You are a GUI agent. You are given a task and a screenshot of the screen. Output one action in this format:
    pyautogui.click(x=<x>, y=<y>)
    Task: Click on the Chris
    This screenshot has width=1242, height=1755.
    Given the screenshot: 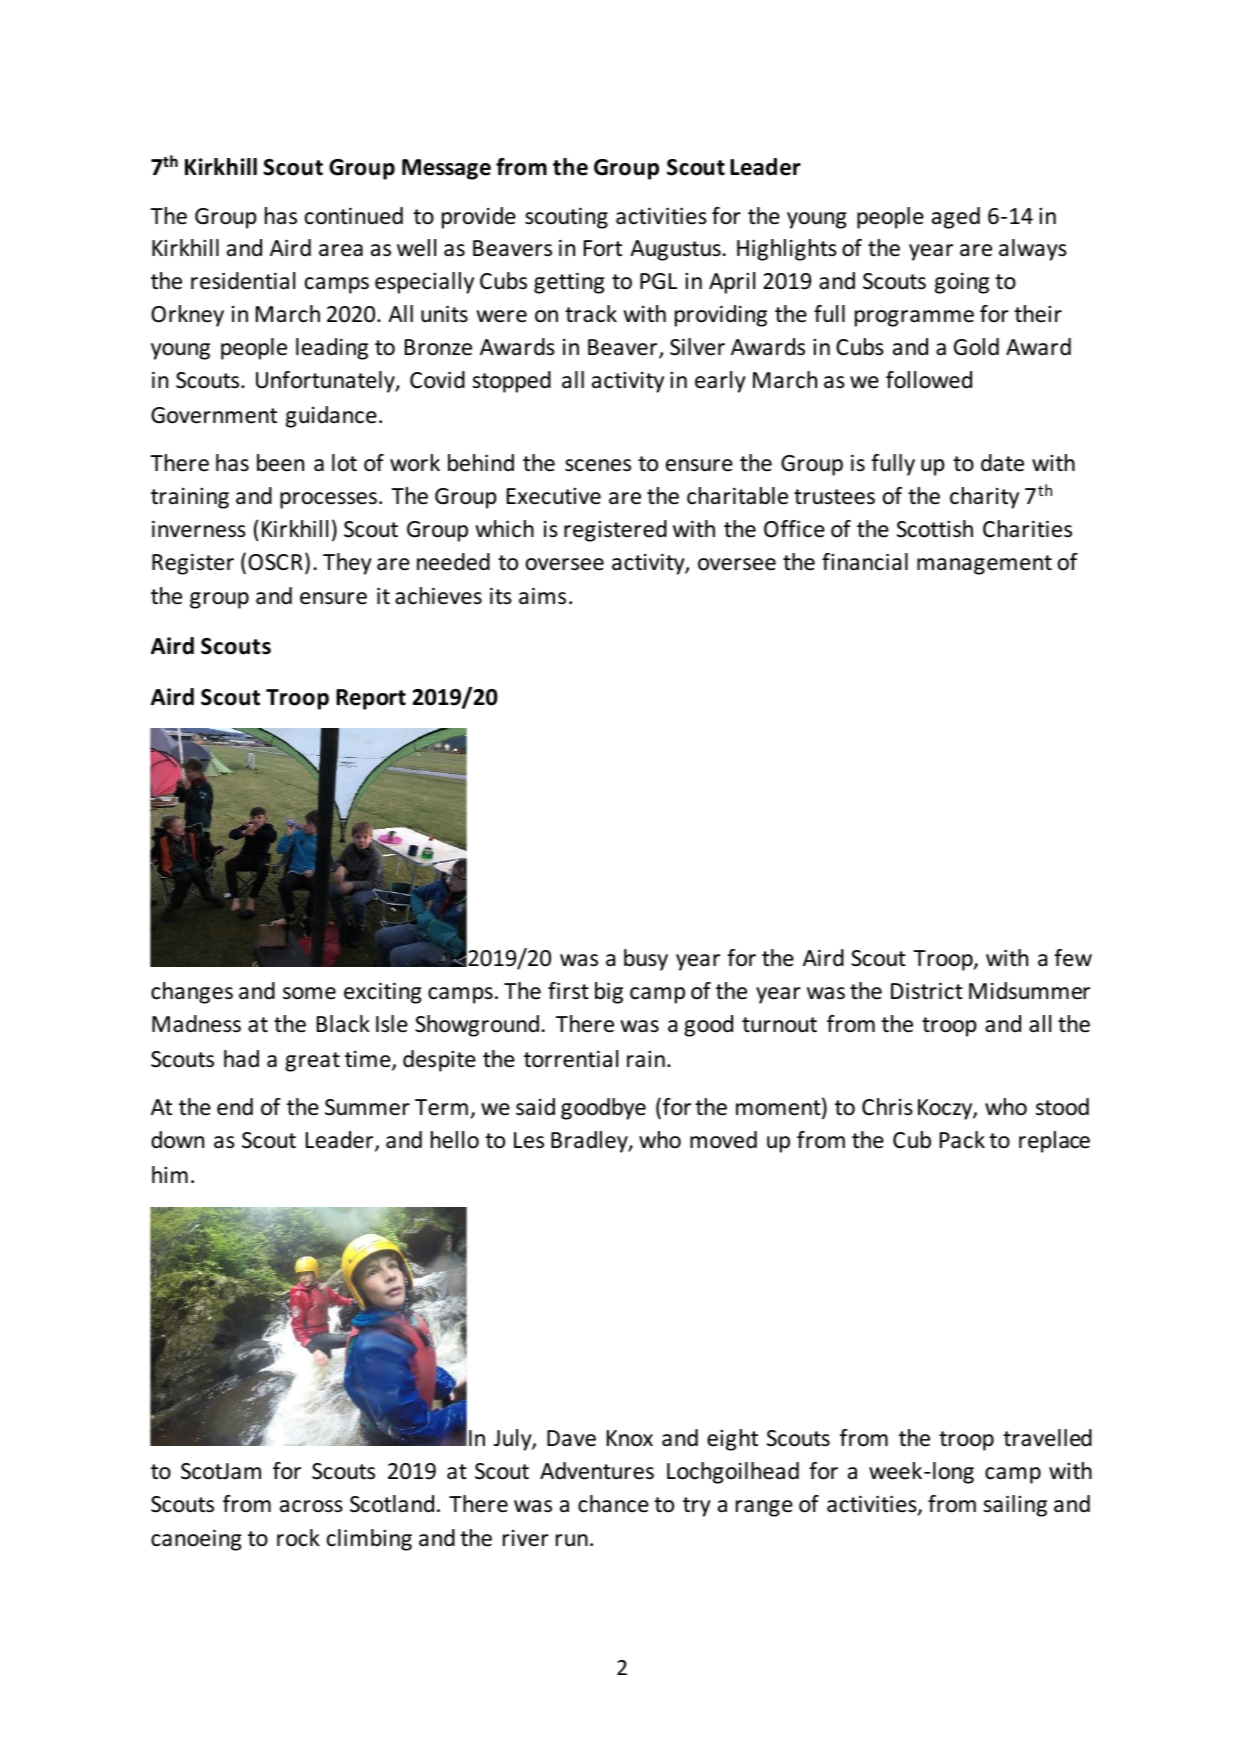 What is the action you would take?
    pyautogui.click(x=887, y=1107)
